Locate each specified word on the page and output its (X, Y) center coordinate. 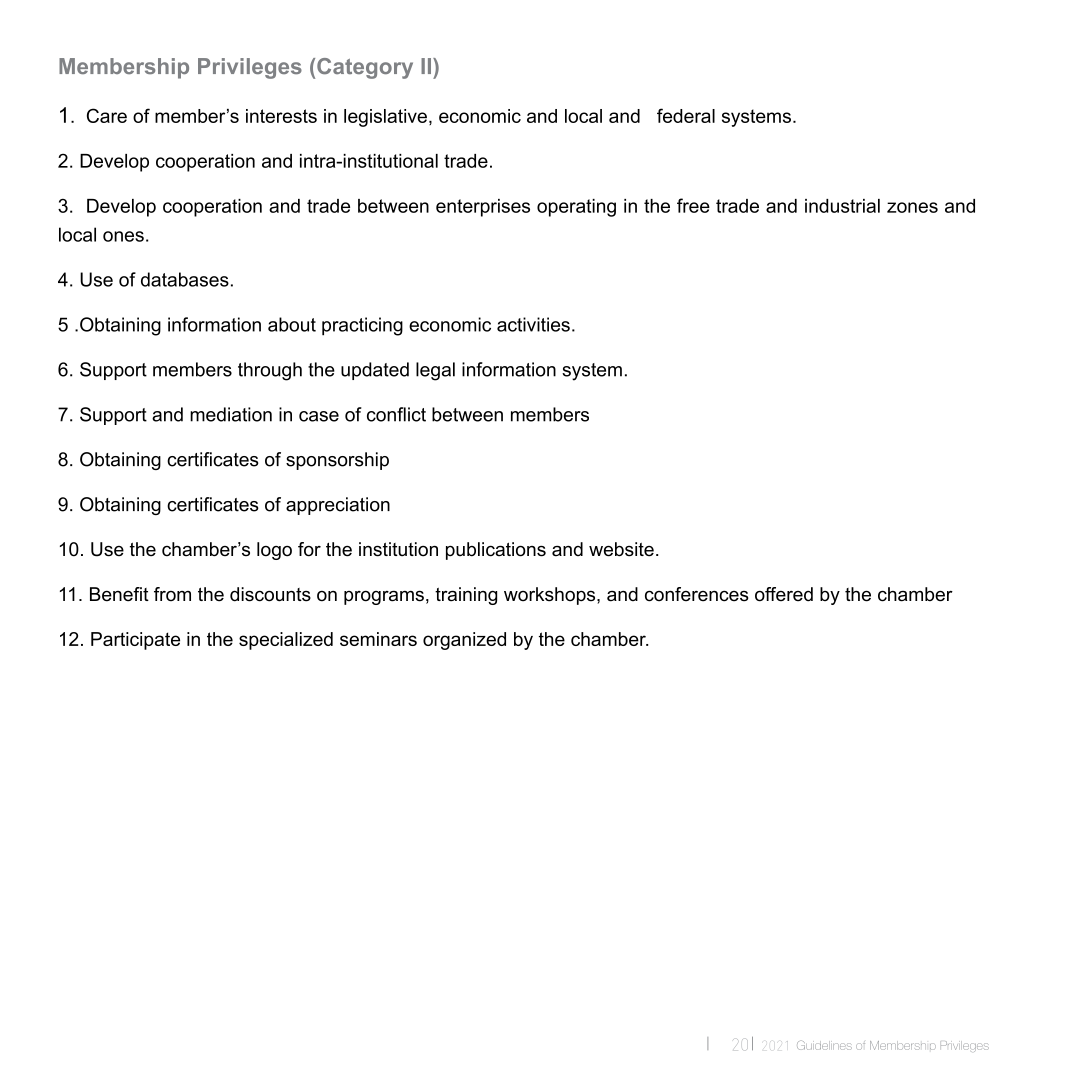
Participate (135, 641)
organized (464, 641)
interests (281, 116)
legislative (385, 118)
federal (686, 115)
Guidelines (824, 1045)
